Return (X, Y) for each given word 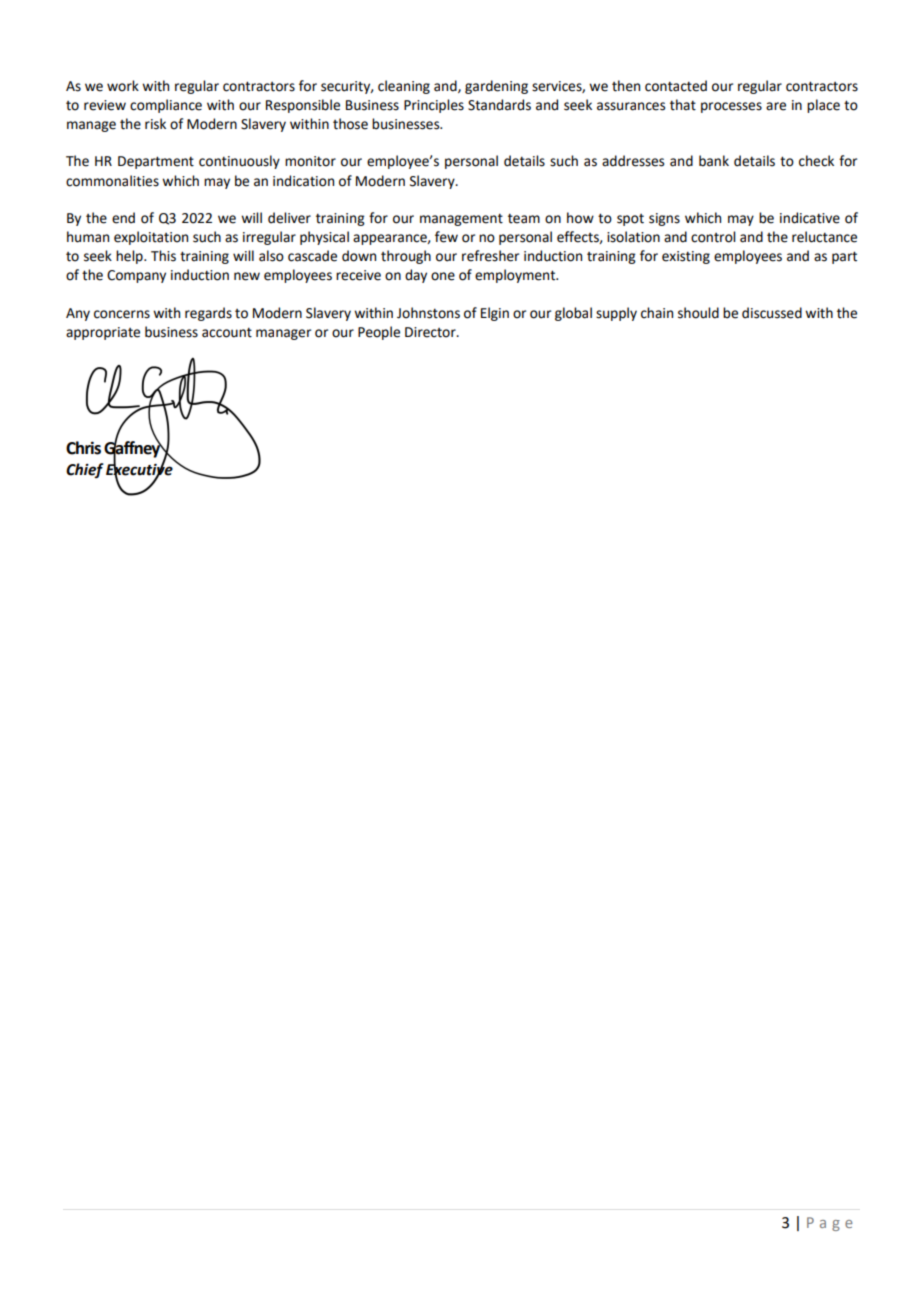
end (123, 218)
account (227, 332)
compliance (166, 106)
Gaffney (133, 449)
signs (664, 219)
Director (431, 332)
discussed (772, 313)
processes (731, 107)
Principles (434, 106)
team (524, 218)
